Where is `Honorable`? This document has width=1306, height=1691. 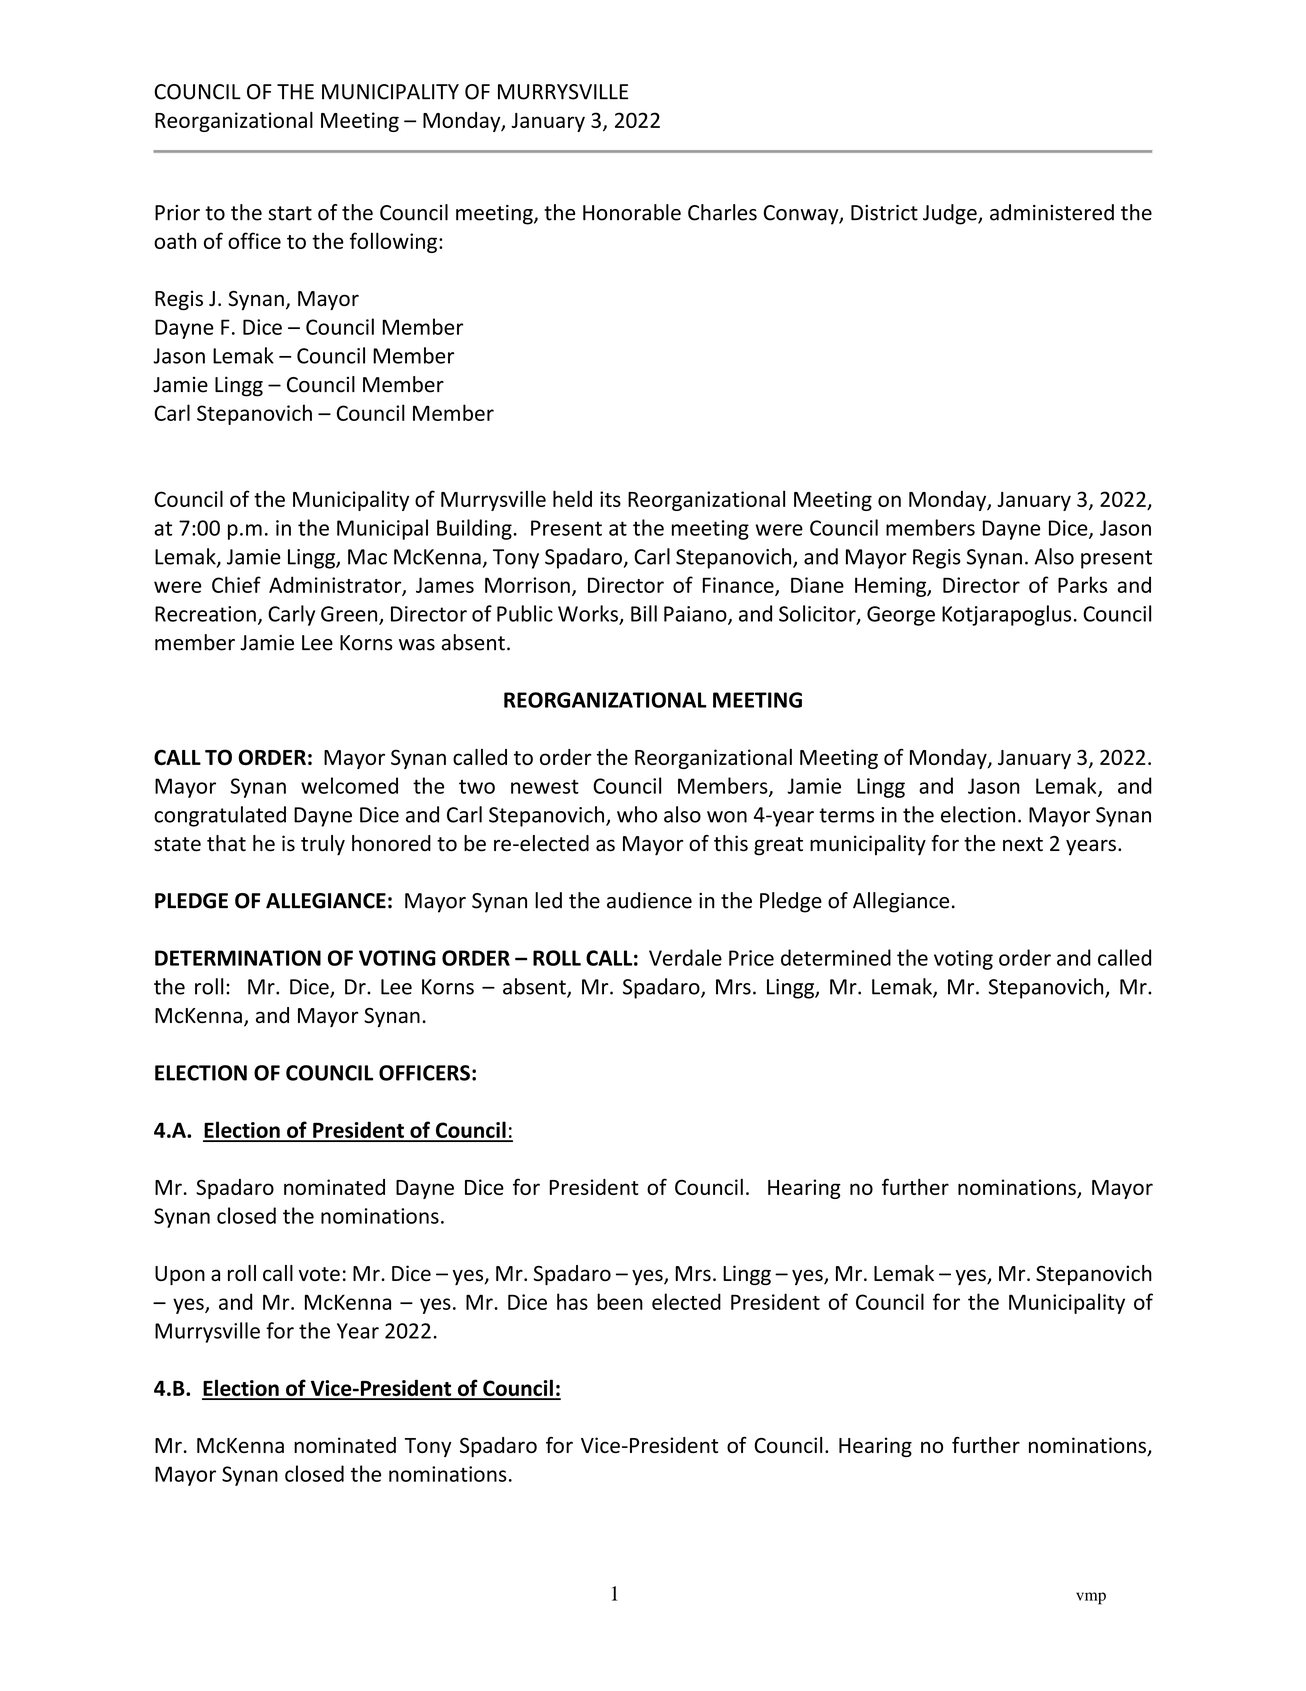 Honorable is located at coordinates (632, 212).
